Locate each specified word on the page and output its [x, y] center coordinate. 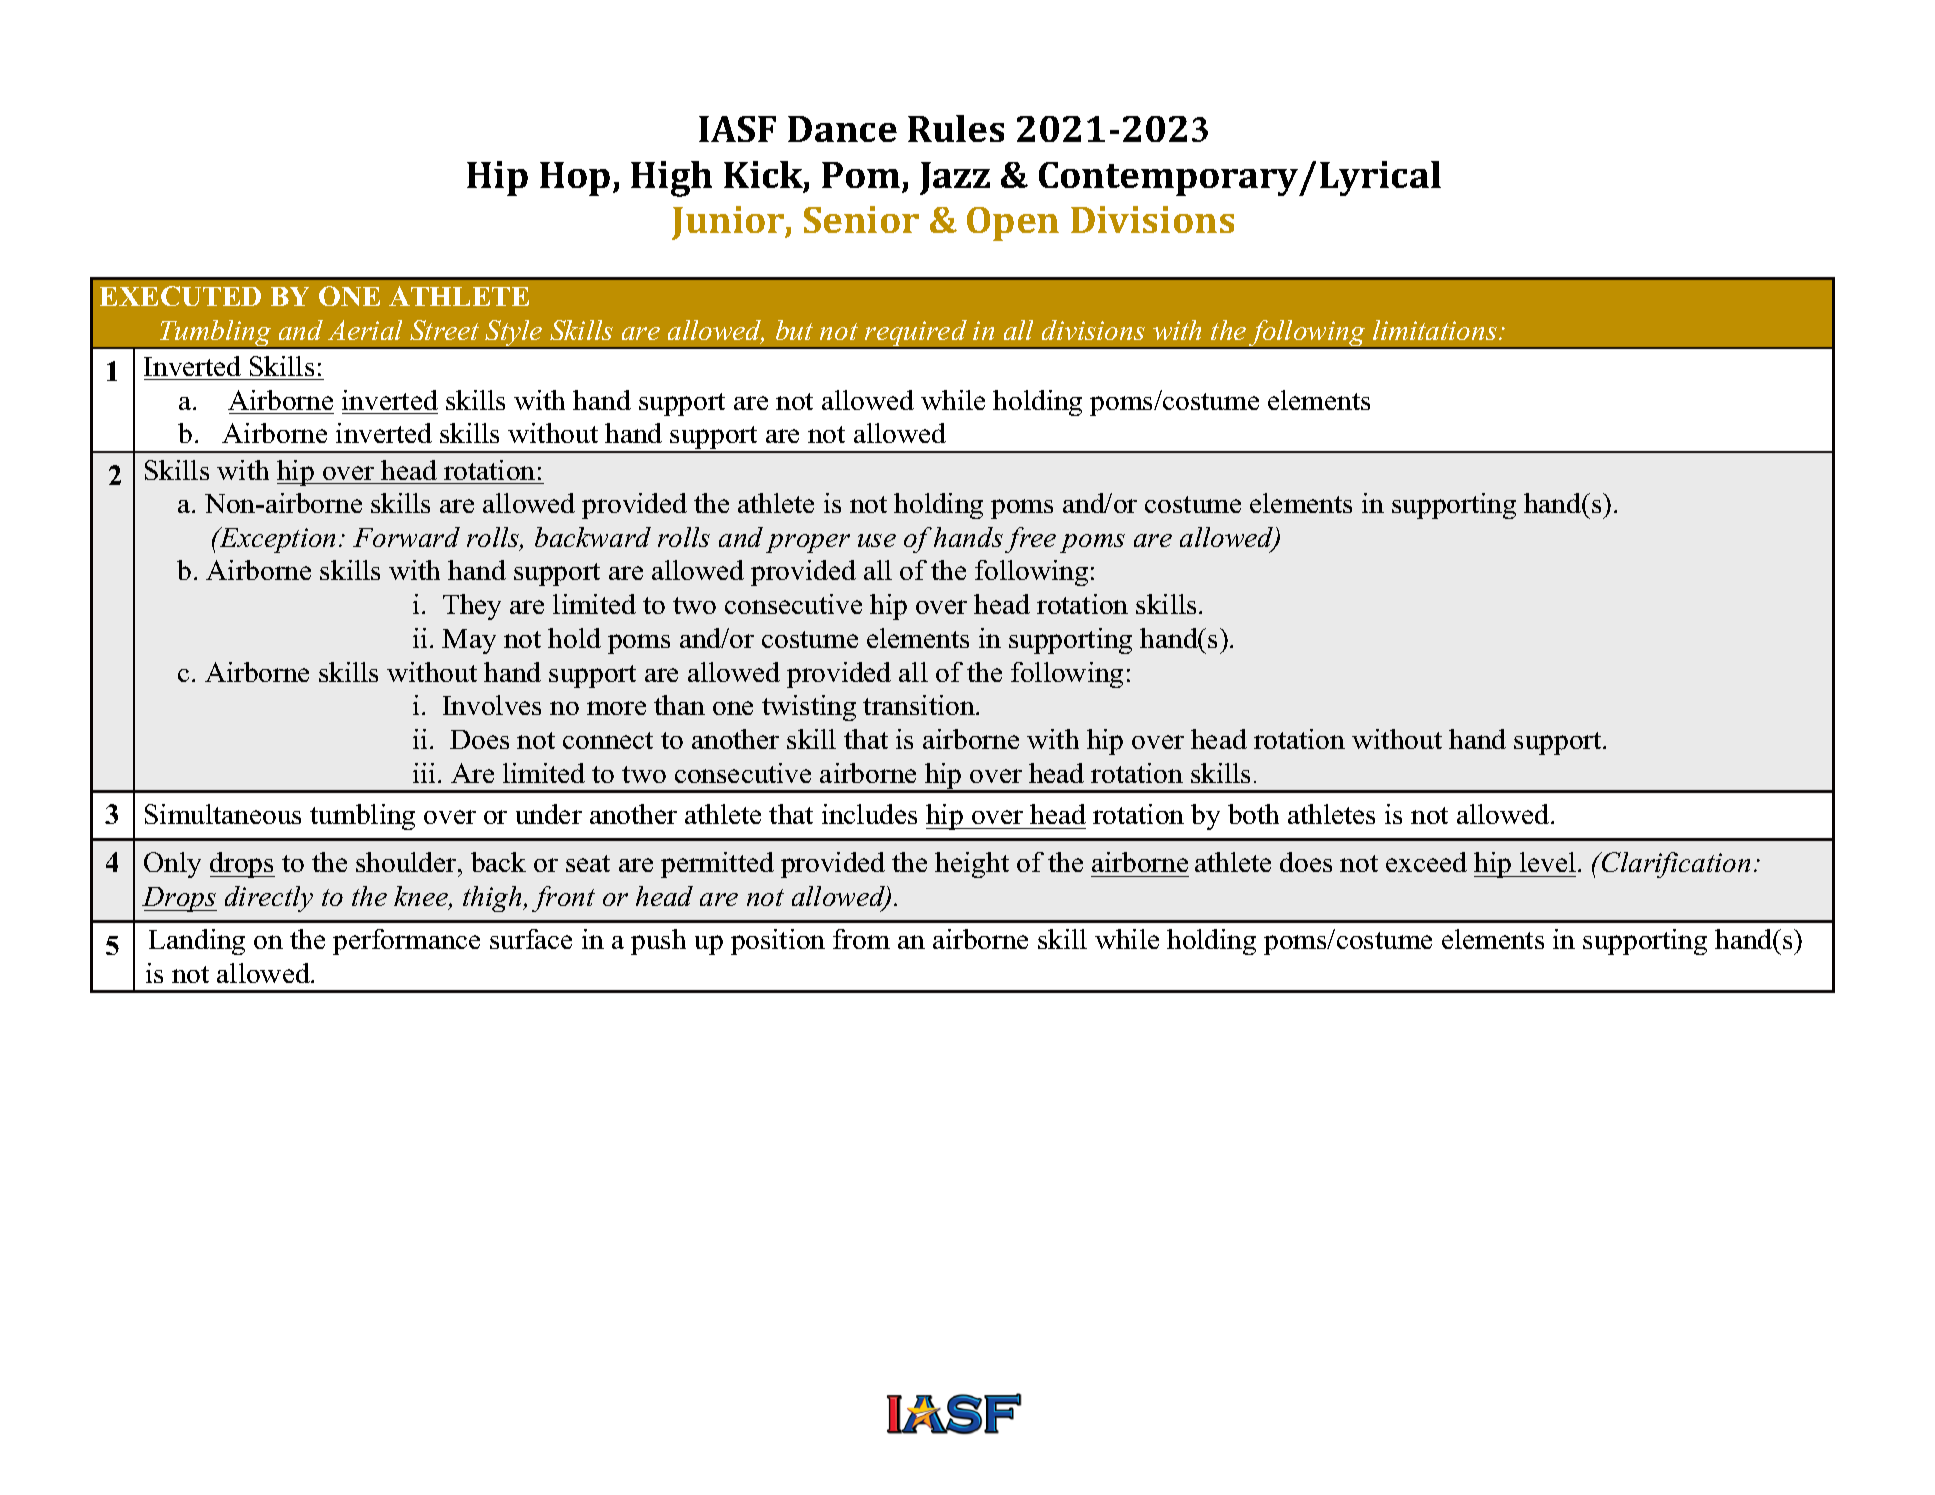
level [1548, 862]
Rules [956, 128]
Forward [406, 537]
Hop [575, 179]
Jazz [955, 178]
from [861, 939]
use [877, 540]
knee [422, 898]
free [1030, 540]
